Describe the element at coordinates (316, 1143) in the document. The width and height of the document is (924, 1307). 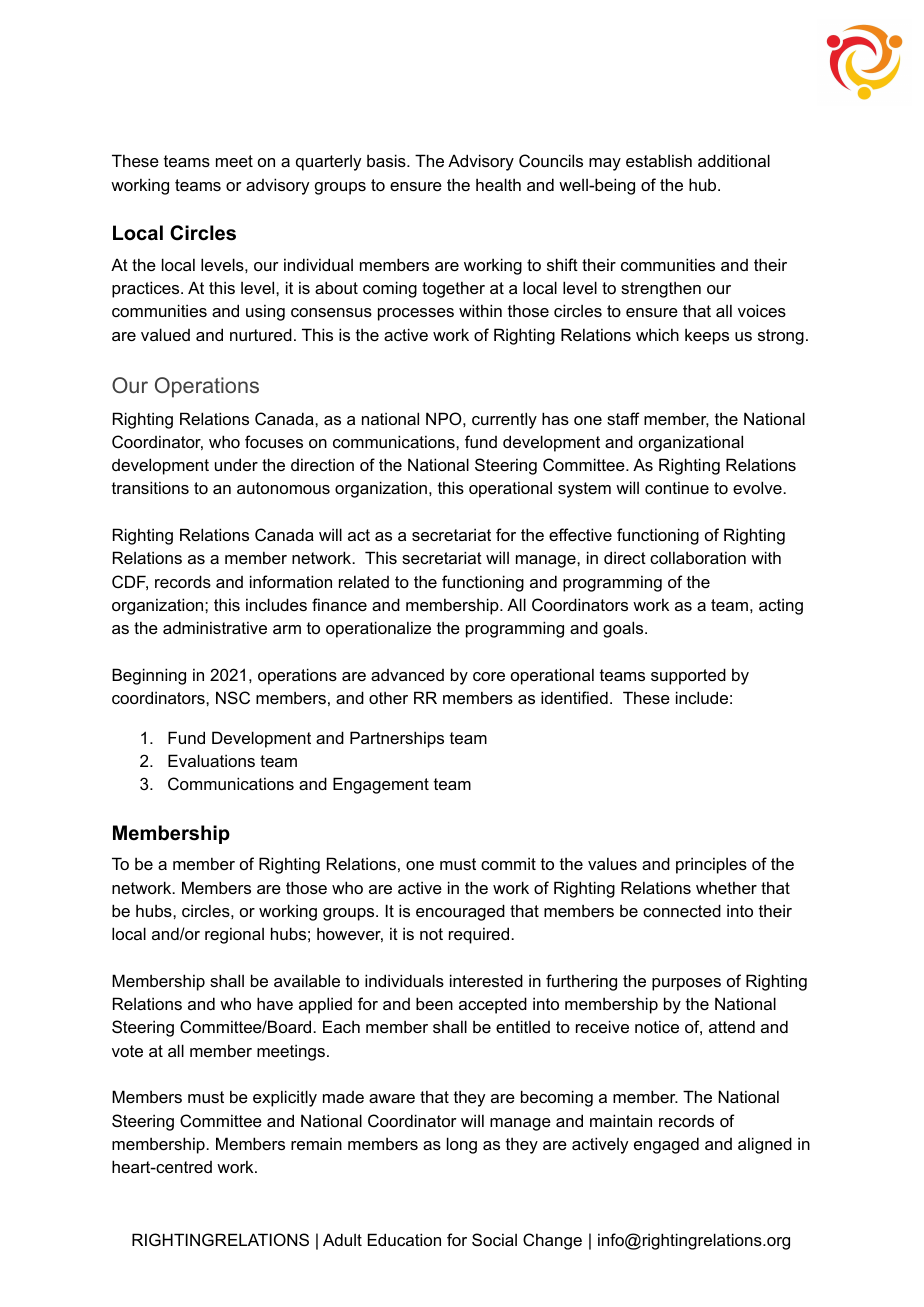
I see `remain` at that location.
